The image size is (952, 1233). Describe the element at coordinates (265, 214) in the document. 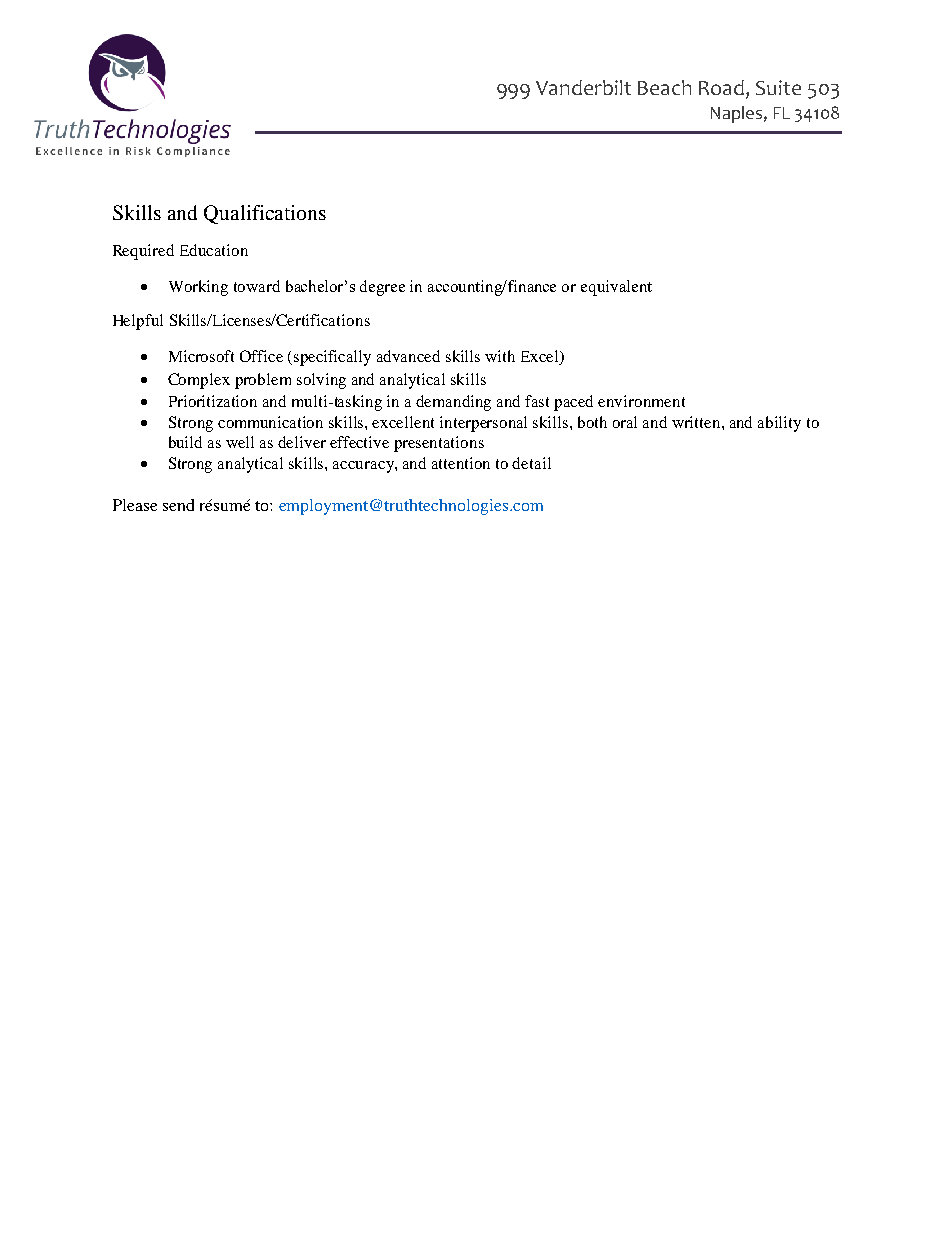

I see `Qualifications` at that location.
